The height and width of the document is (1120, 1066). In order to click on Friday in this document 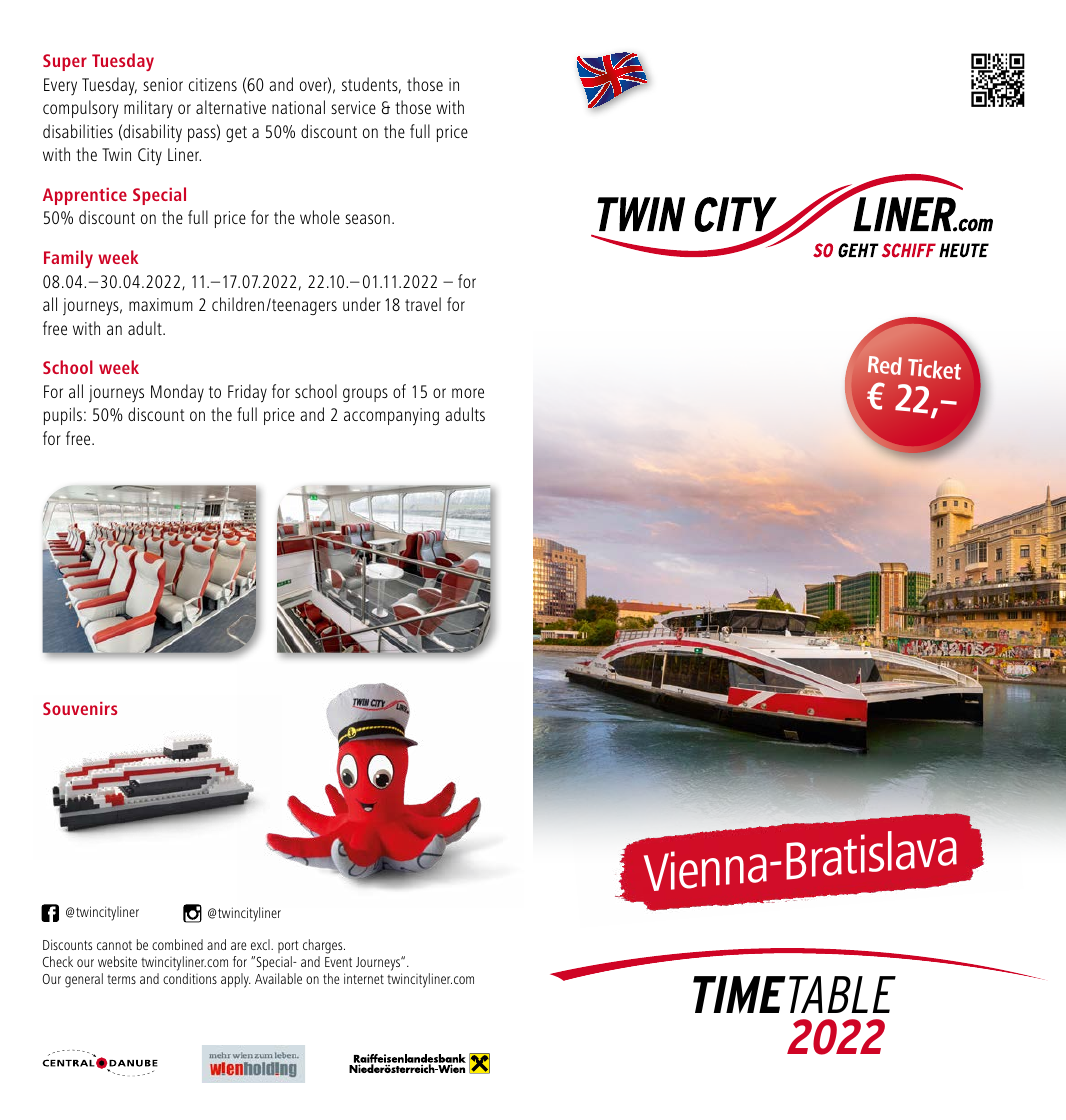, I will do `click(247, 393)`.
